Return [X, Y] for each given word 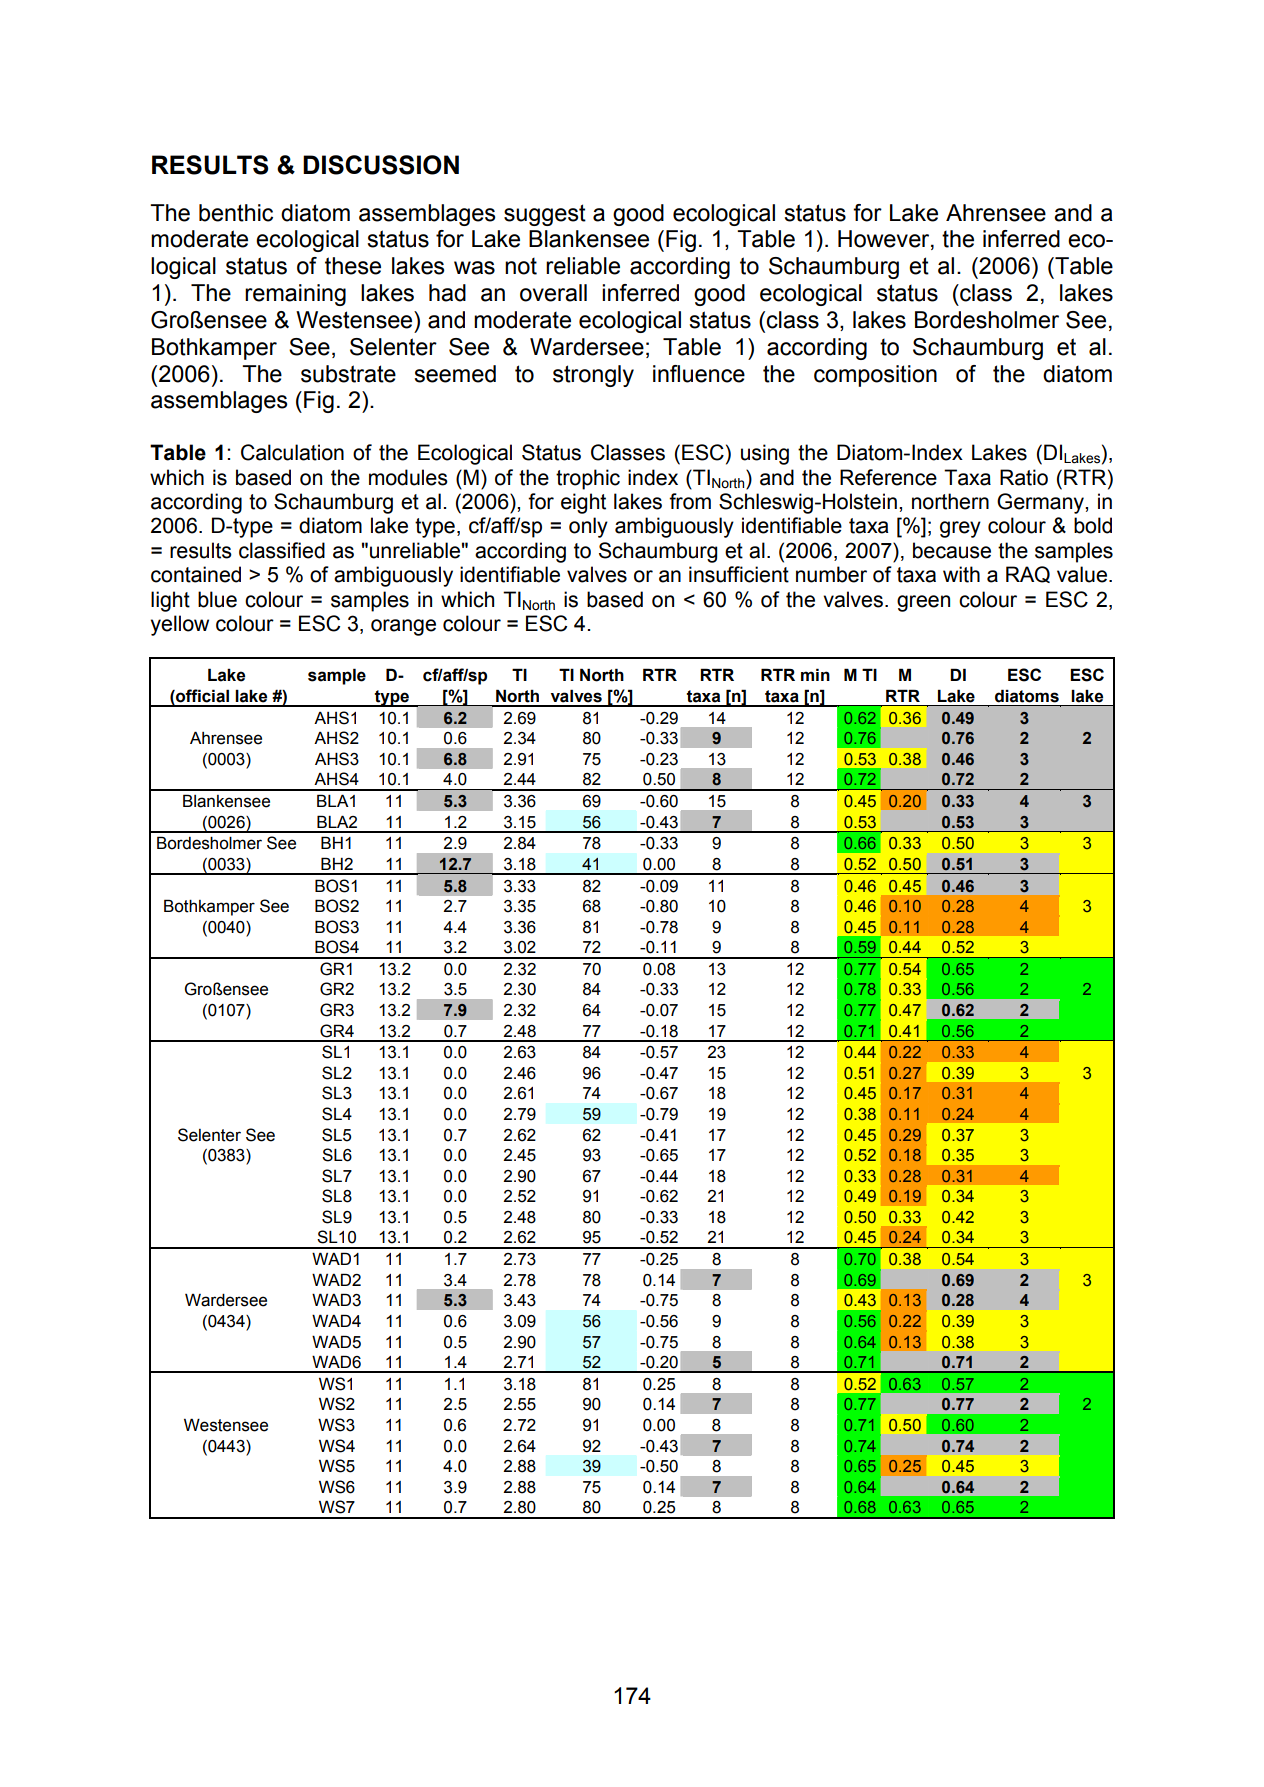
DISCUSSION [381, 165]
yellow [180, 625]
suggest [545, 215]
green [923, 603]
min [815, 674]
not [521, 266]
